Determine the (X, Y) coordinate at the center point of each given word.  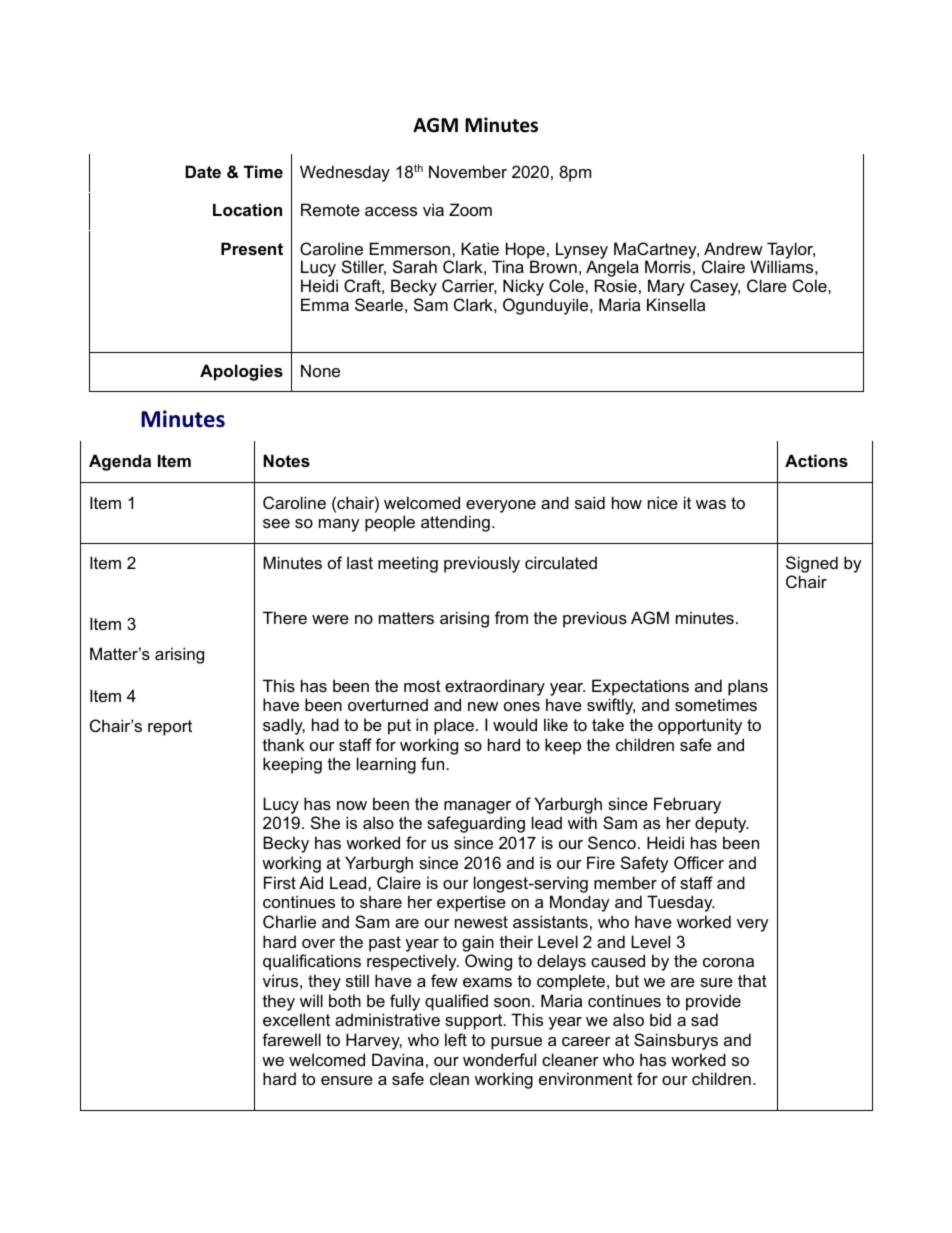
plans (748, 687)
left (456, 1039)
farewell (291, 1039)
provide (713, 1002)
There (285, 617)
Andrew (733, 248)
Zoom (470, 209)
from (511, 617)
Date (203, 171)
